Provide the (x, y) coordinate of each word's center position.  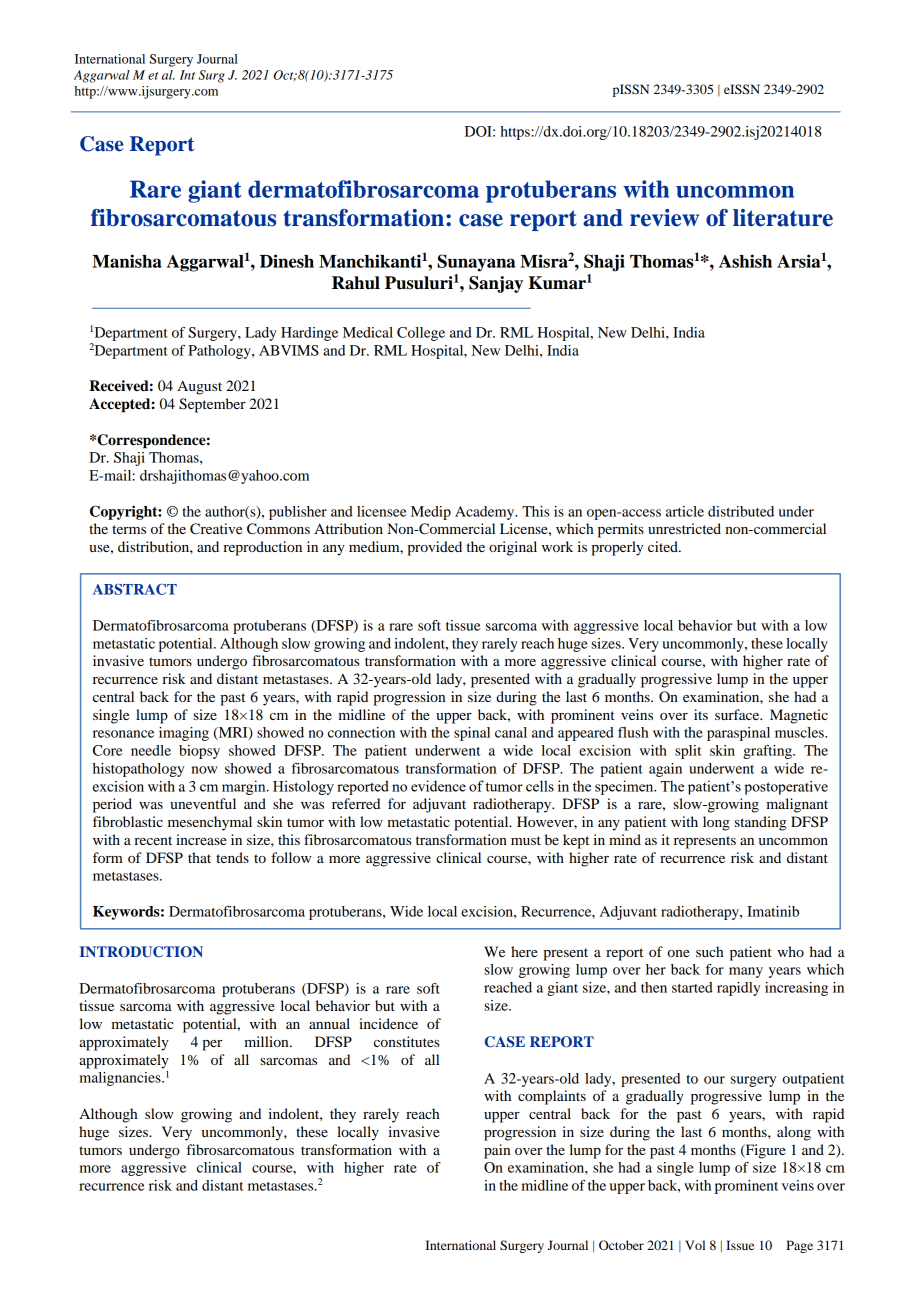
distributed (741, 511)
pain (497, 1151)
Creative (216, 529)
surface (738, 714)
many (746, 972)
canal (511, 732)
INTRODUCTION (141, 952)
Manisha (127, 261)
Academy (486, 513)
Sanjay (496, 284)
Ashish (745, 261)
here (524, 951)
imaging (184, 734)
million (267, 1041)
